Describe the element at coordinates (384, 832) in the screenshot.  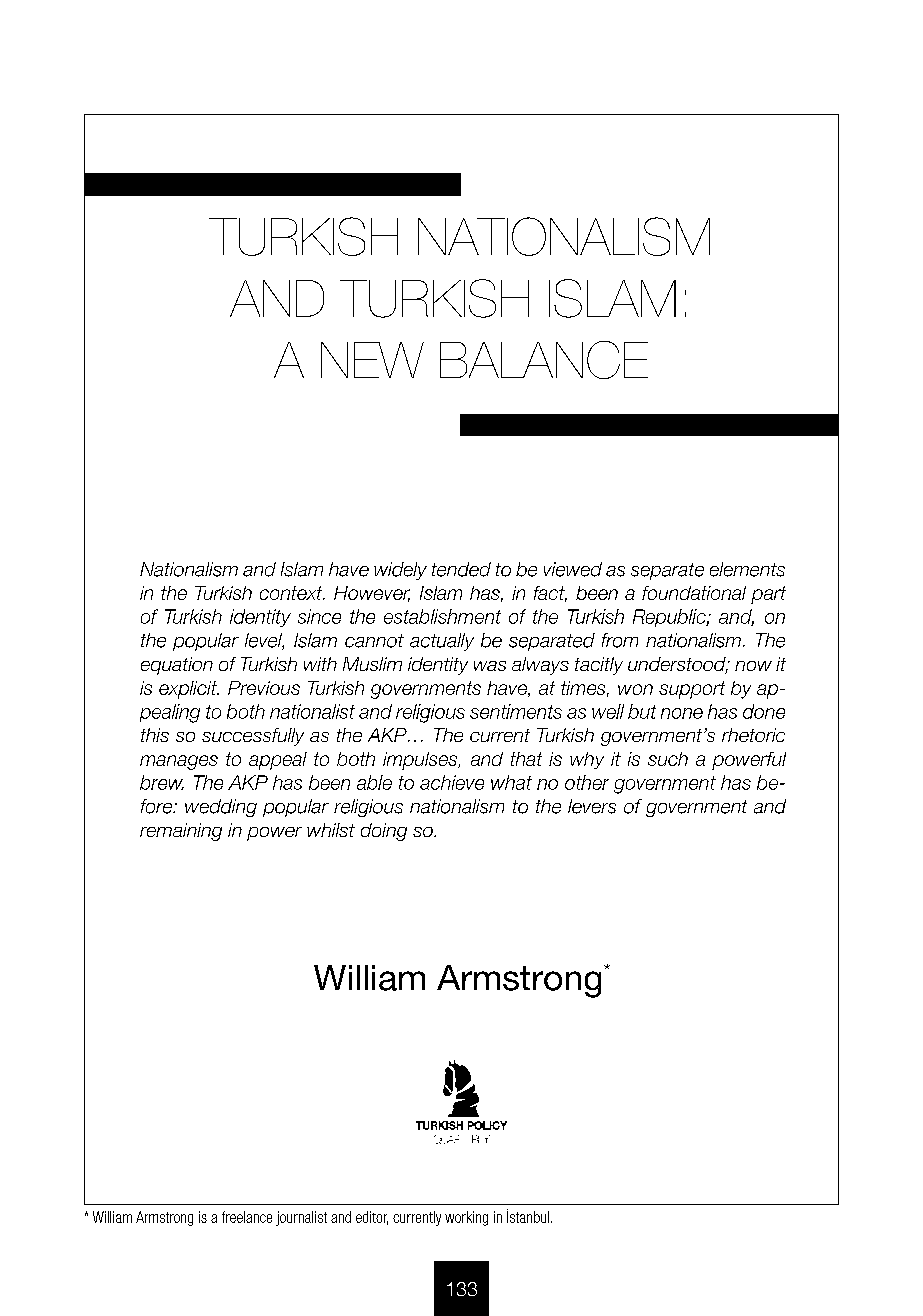
I see `doing` at that location.
